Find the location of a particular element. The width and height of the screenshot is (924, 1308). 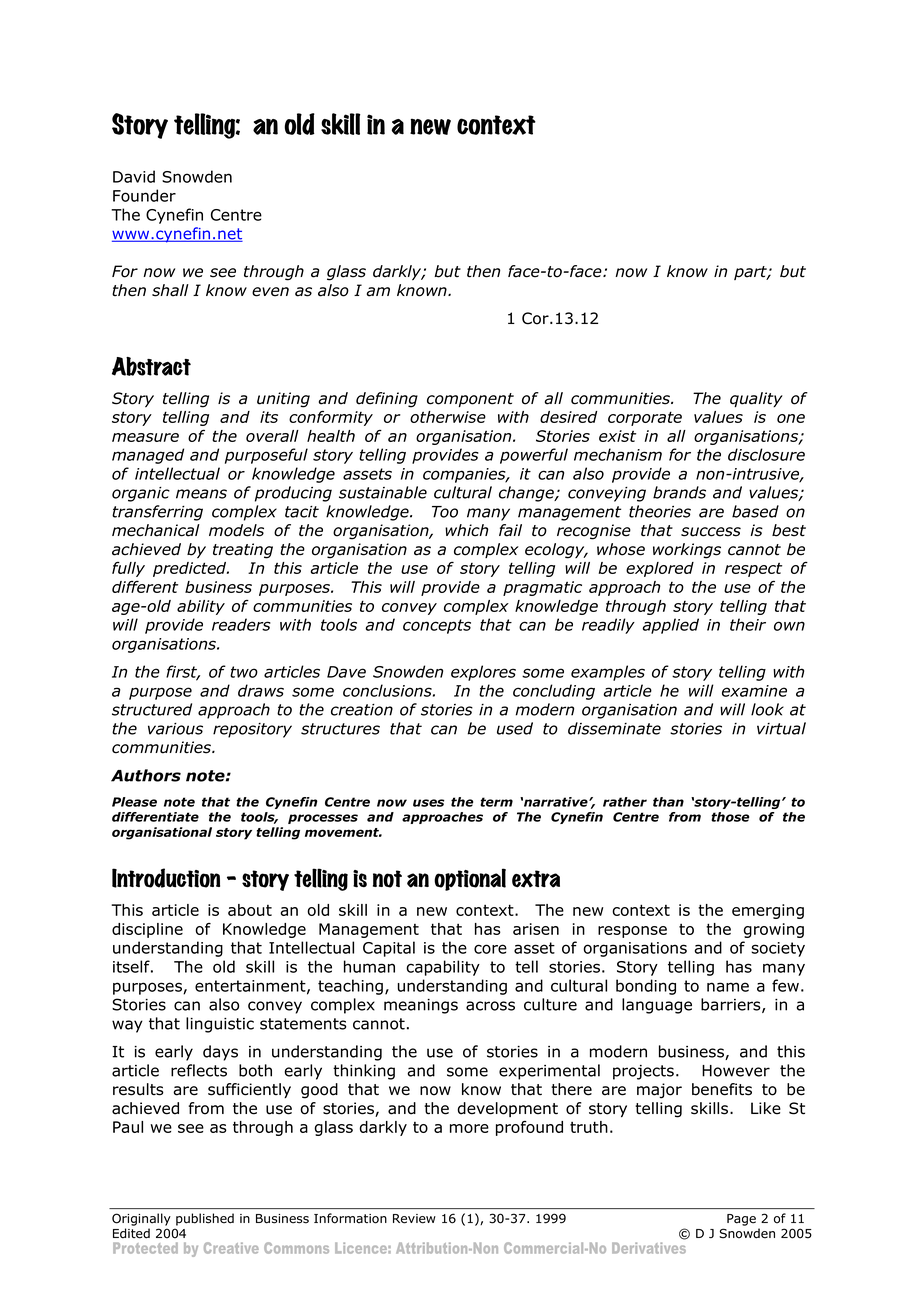

models is located at coordinates (236, 530).
